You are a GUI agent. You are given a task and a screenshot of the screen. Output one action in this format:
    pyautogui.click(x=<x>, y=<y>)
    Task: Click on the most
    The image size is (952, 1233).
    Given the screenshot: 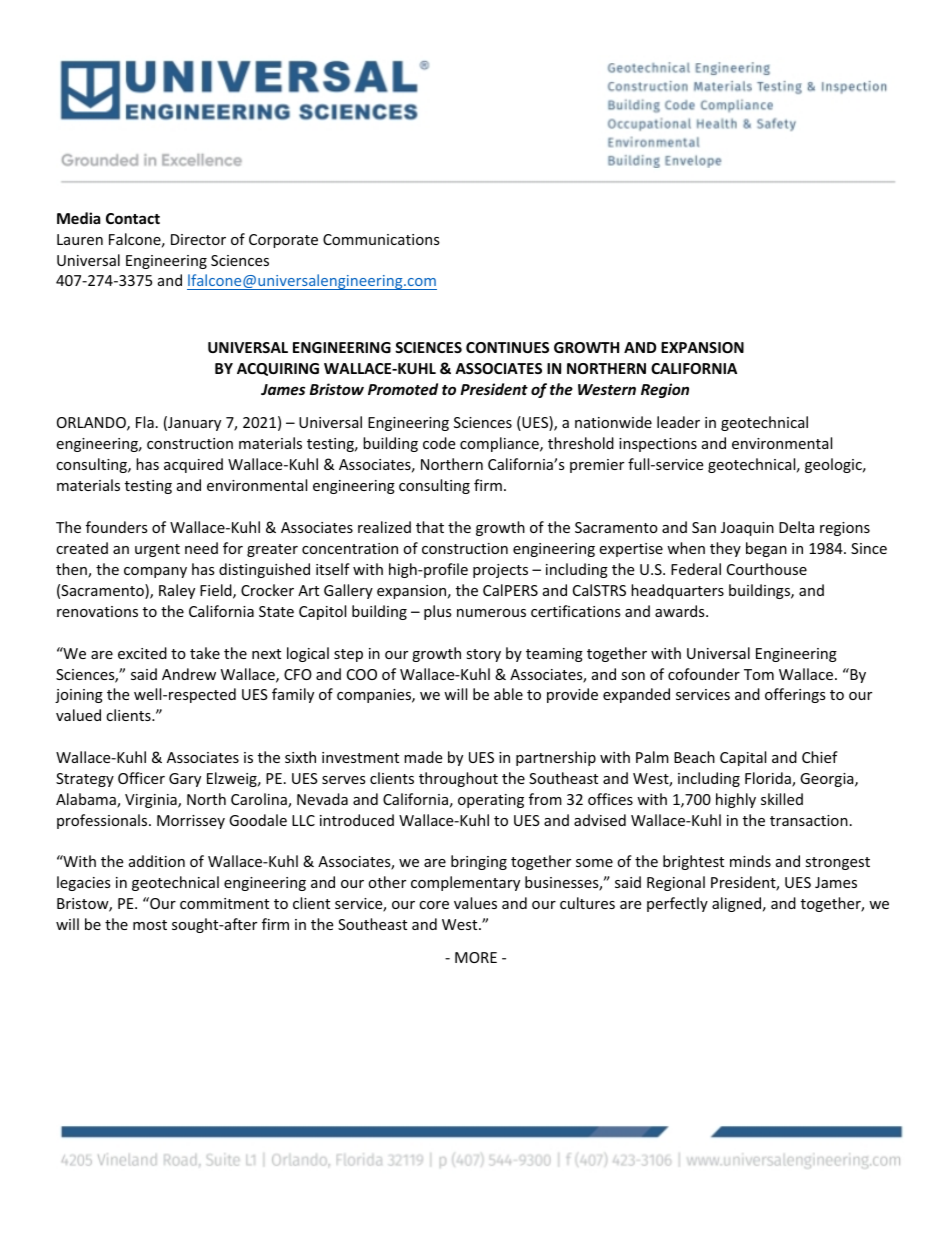 What is the action you would take?
    pyautogui.click(x=150, y=925)
